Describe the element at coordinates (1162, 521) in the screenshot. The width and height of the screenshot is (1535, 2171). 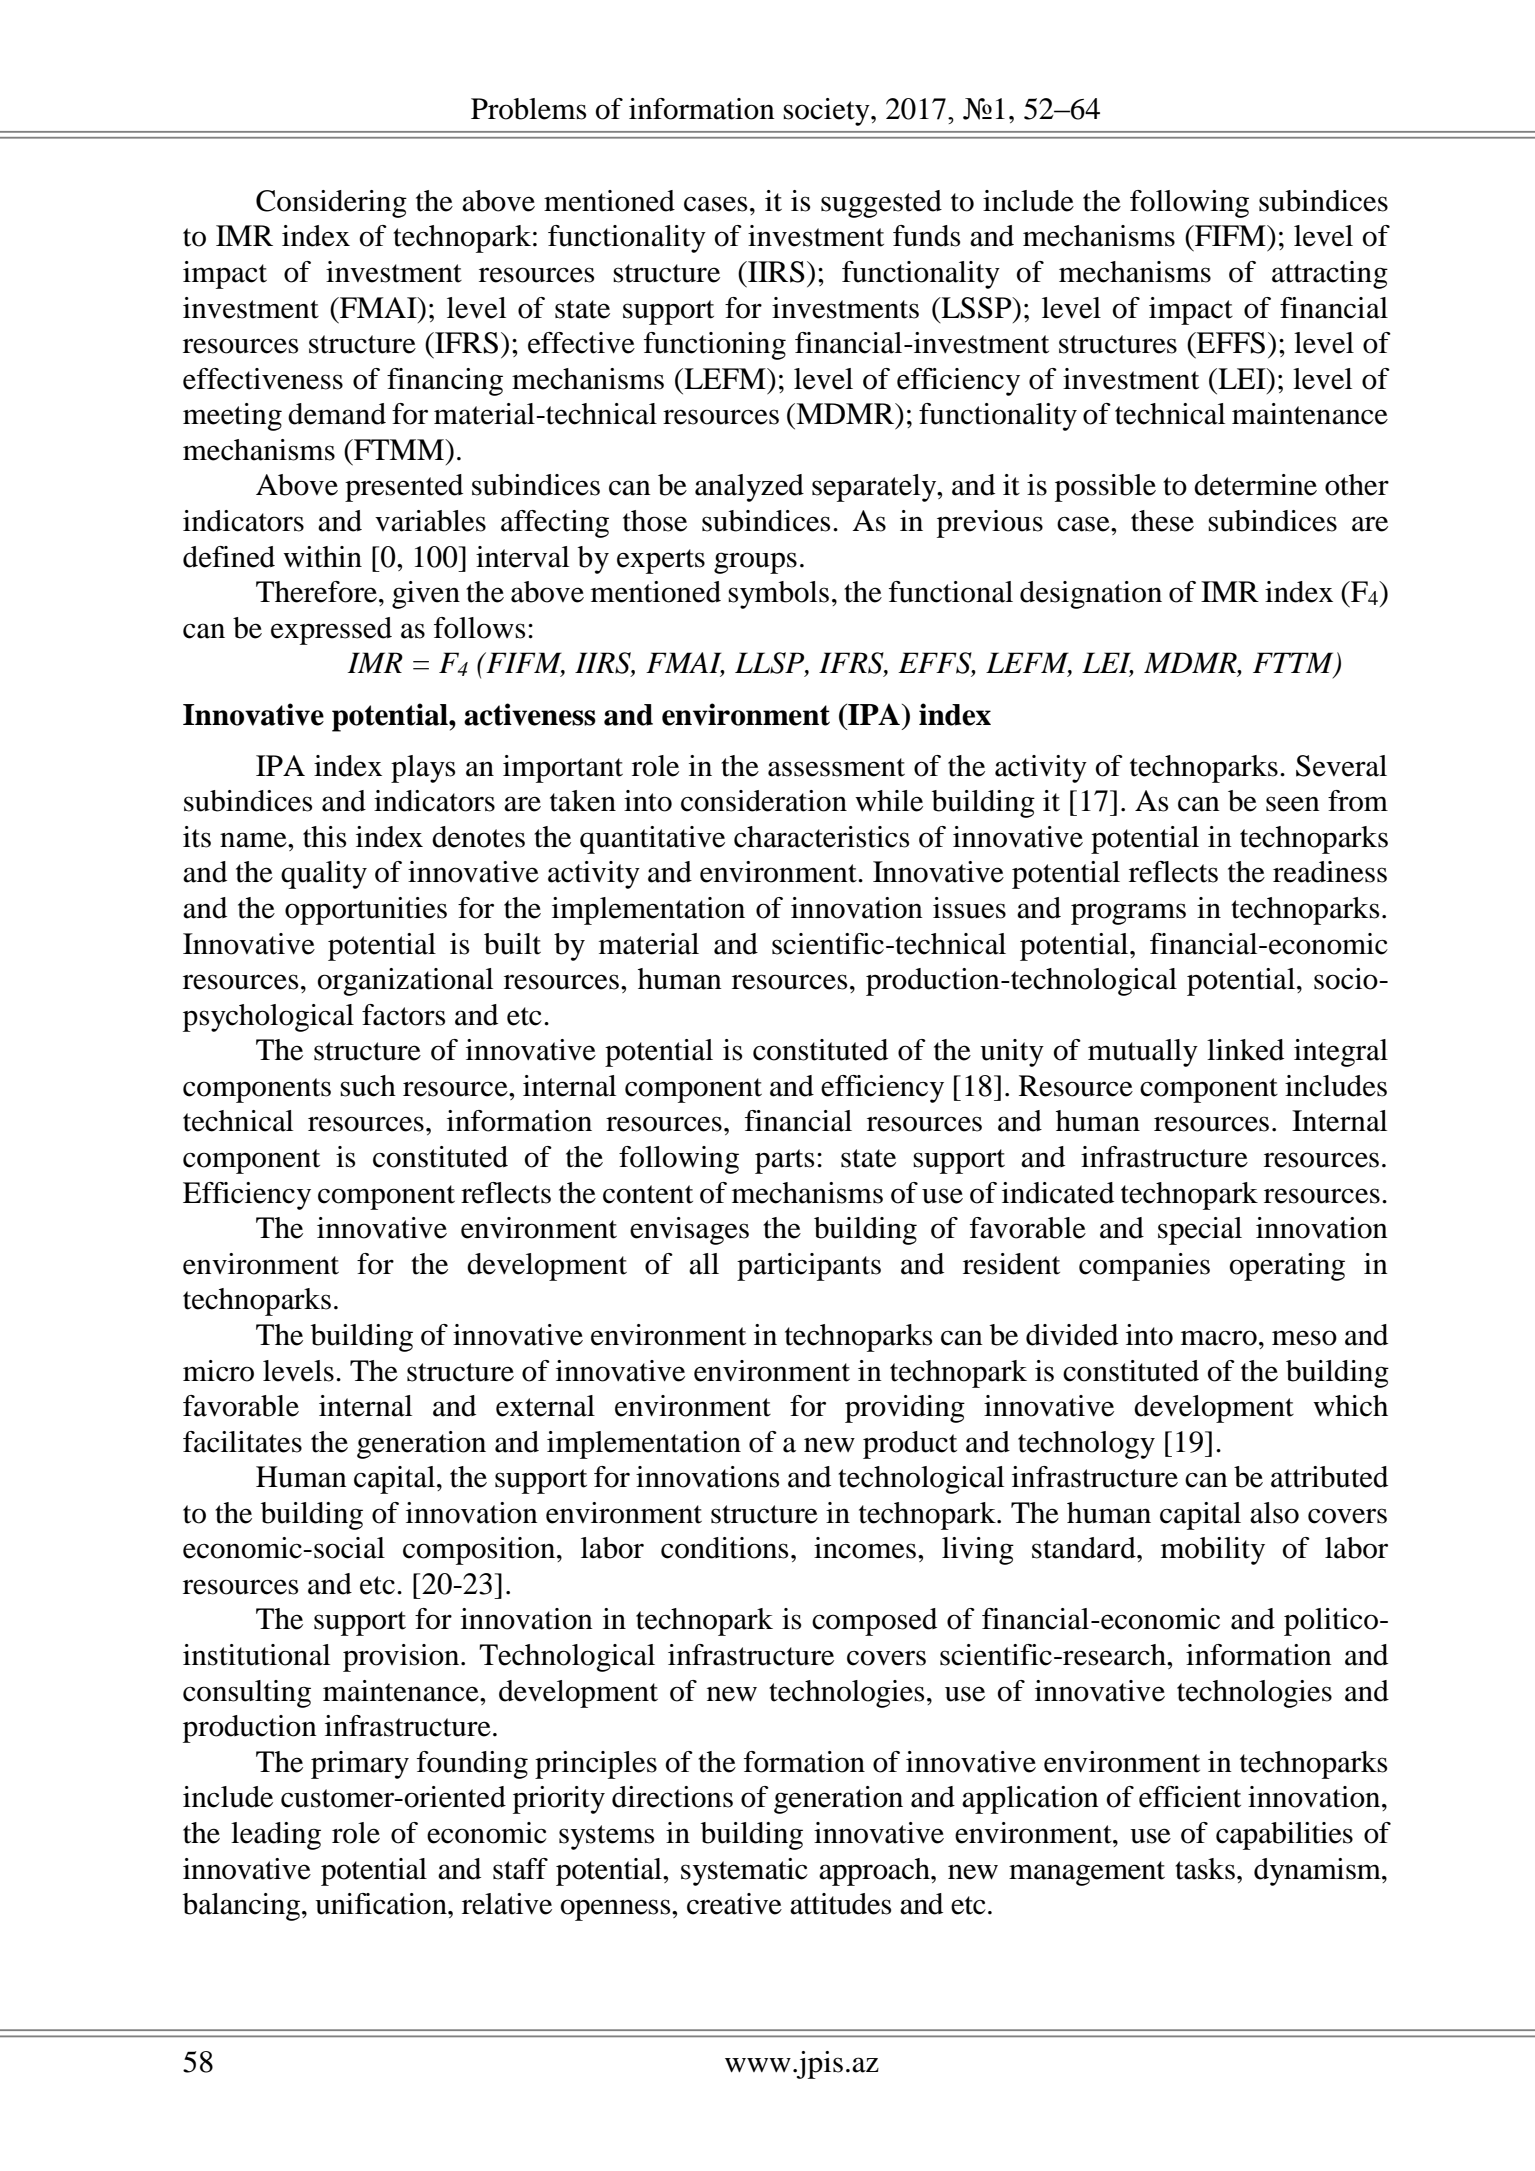
I see `these` at that location.
